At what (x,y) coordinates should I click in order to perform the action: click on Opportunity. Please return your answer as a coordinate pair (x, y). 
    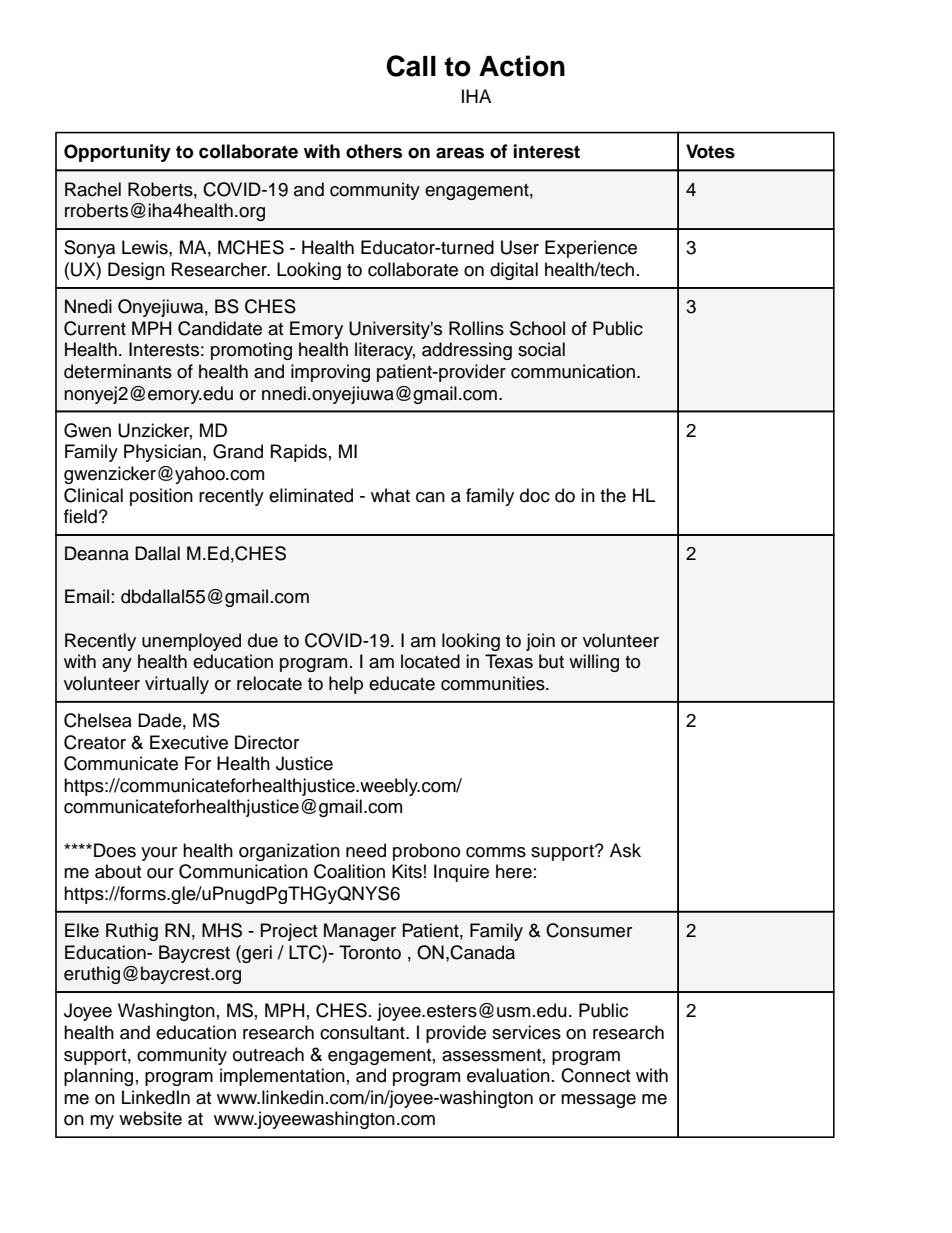
    Looking at the image, I should click on (117, 153).
